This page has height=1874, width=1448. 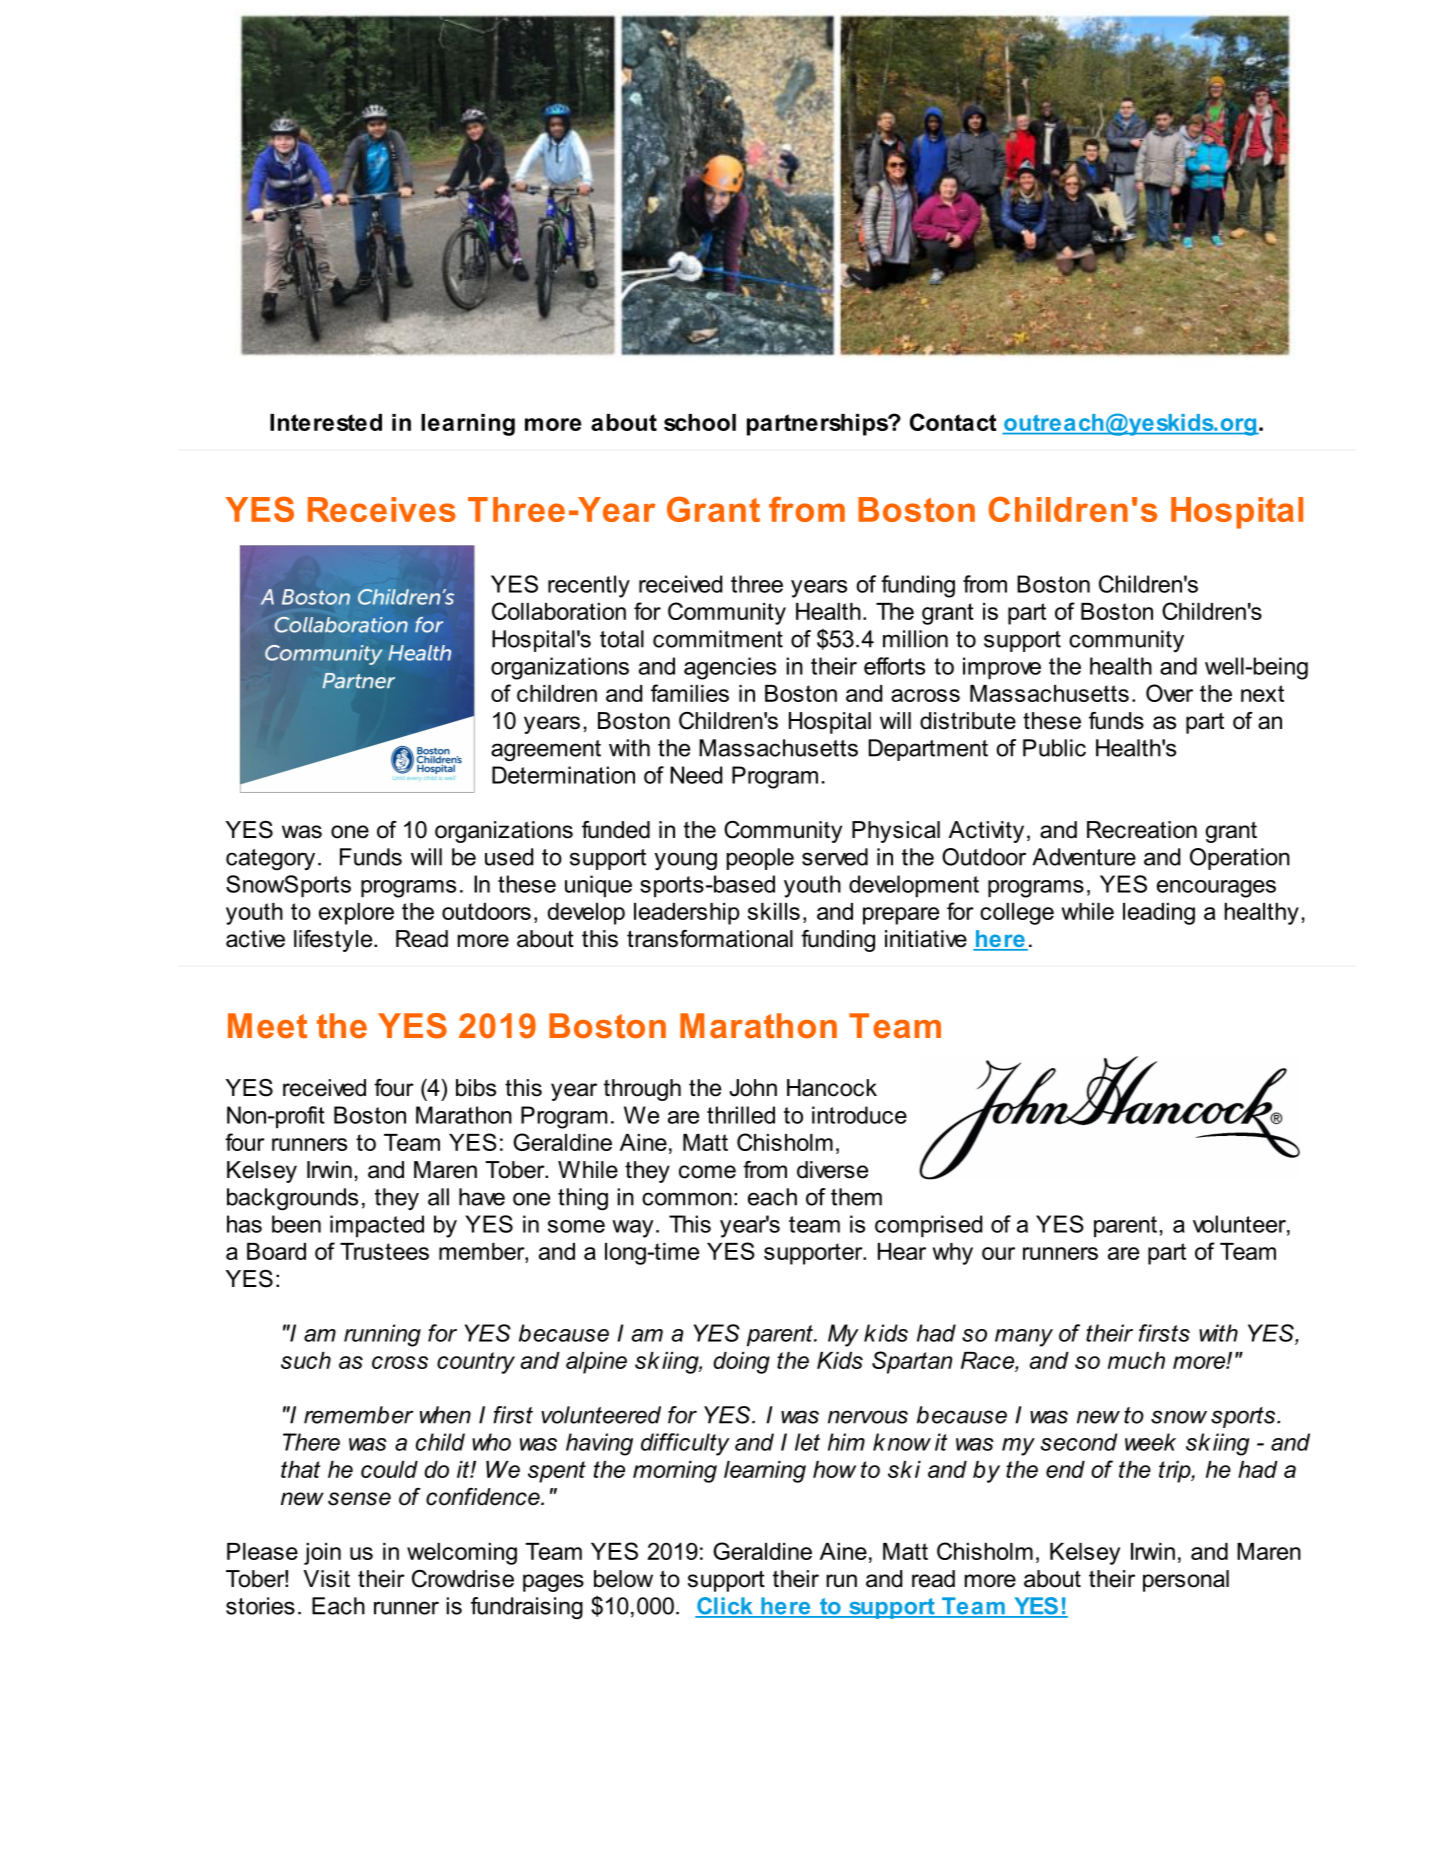 What do you see at coordinates (687, 1199) in the page?
I see `common` at bounding box center [687, 1199].
